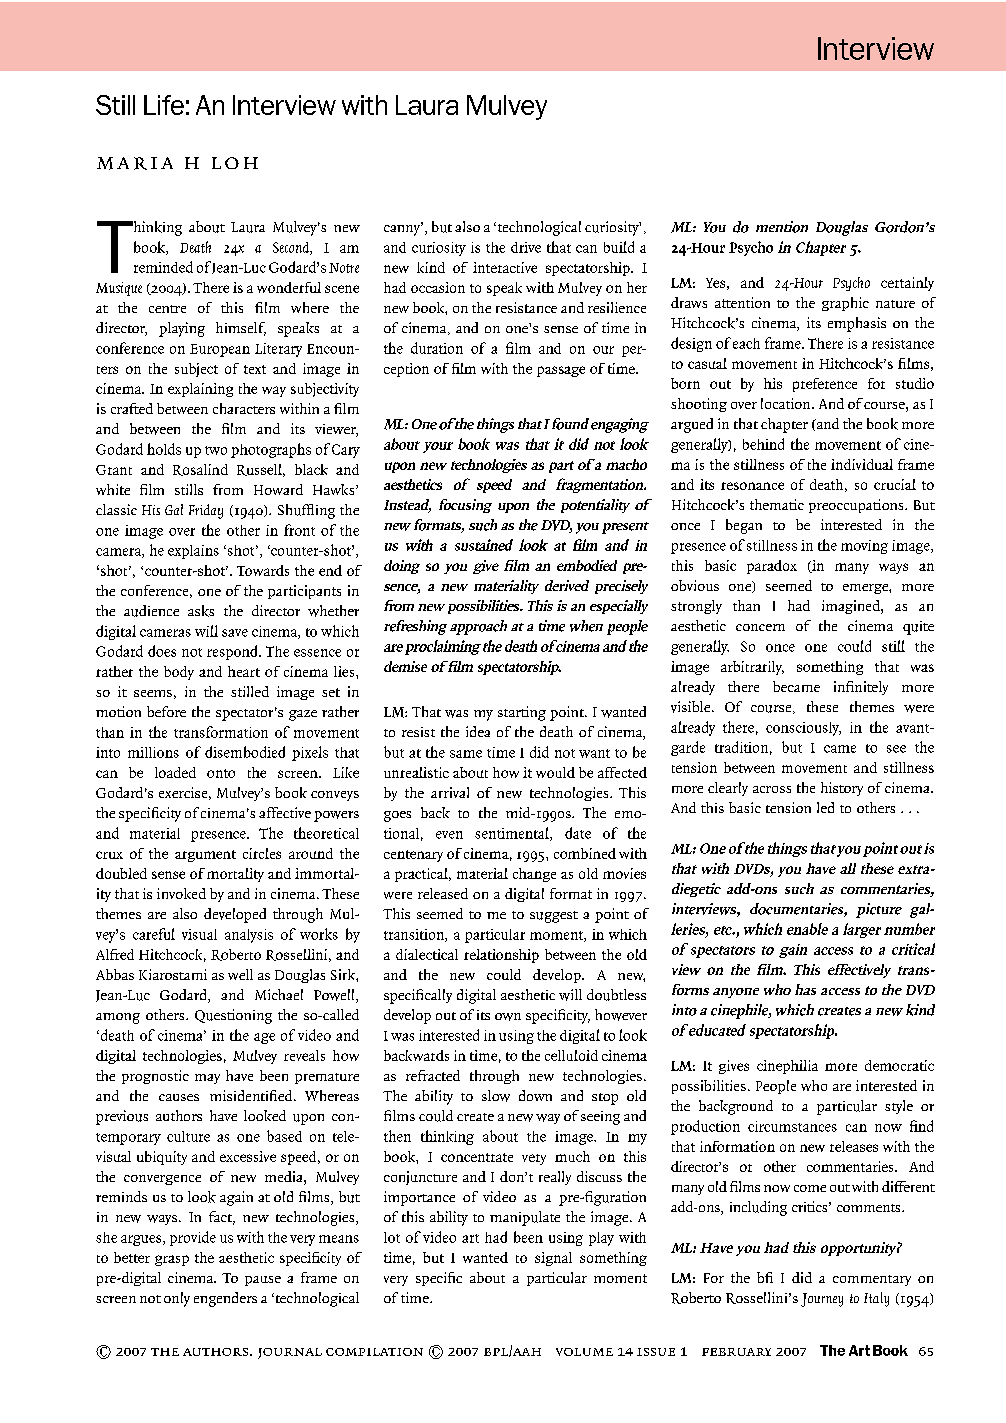  I want to click on drive, so click(526, 247).
